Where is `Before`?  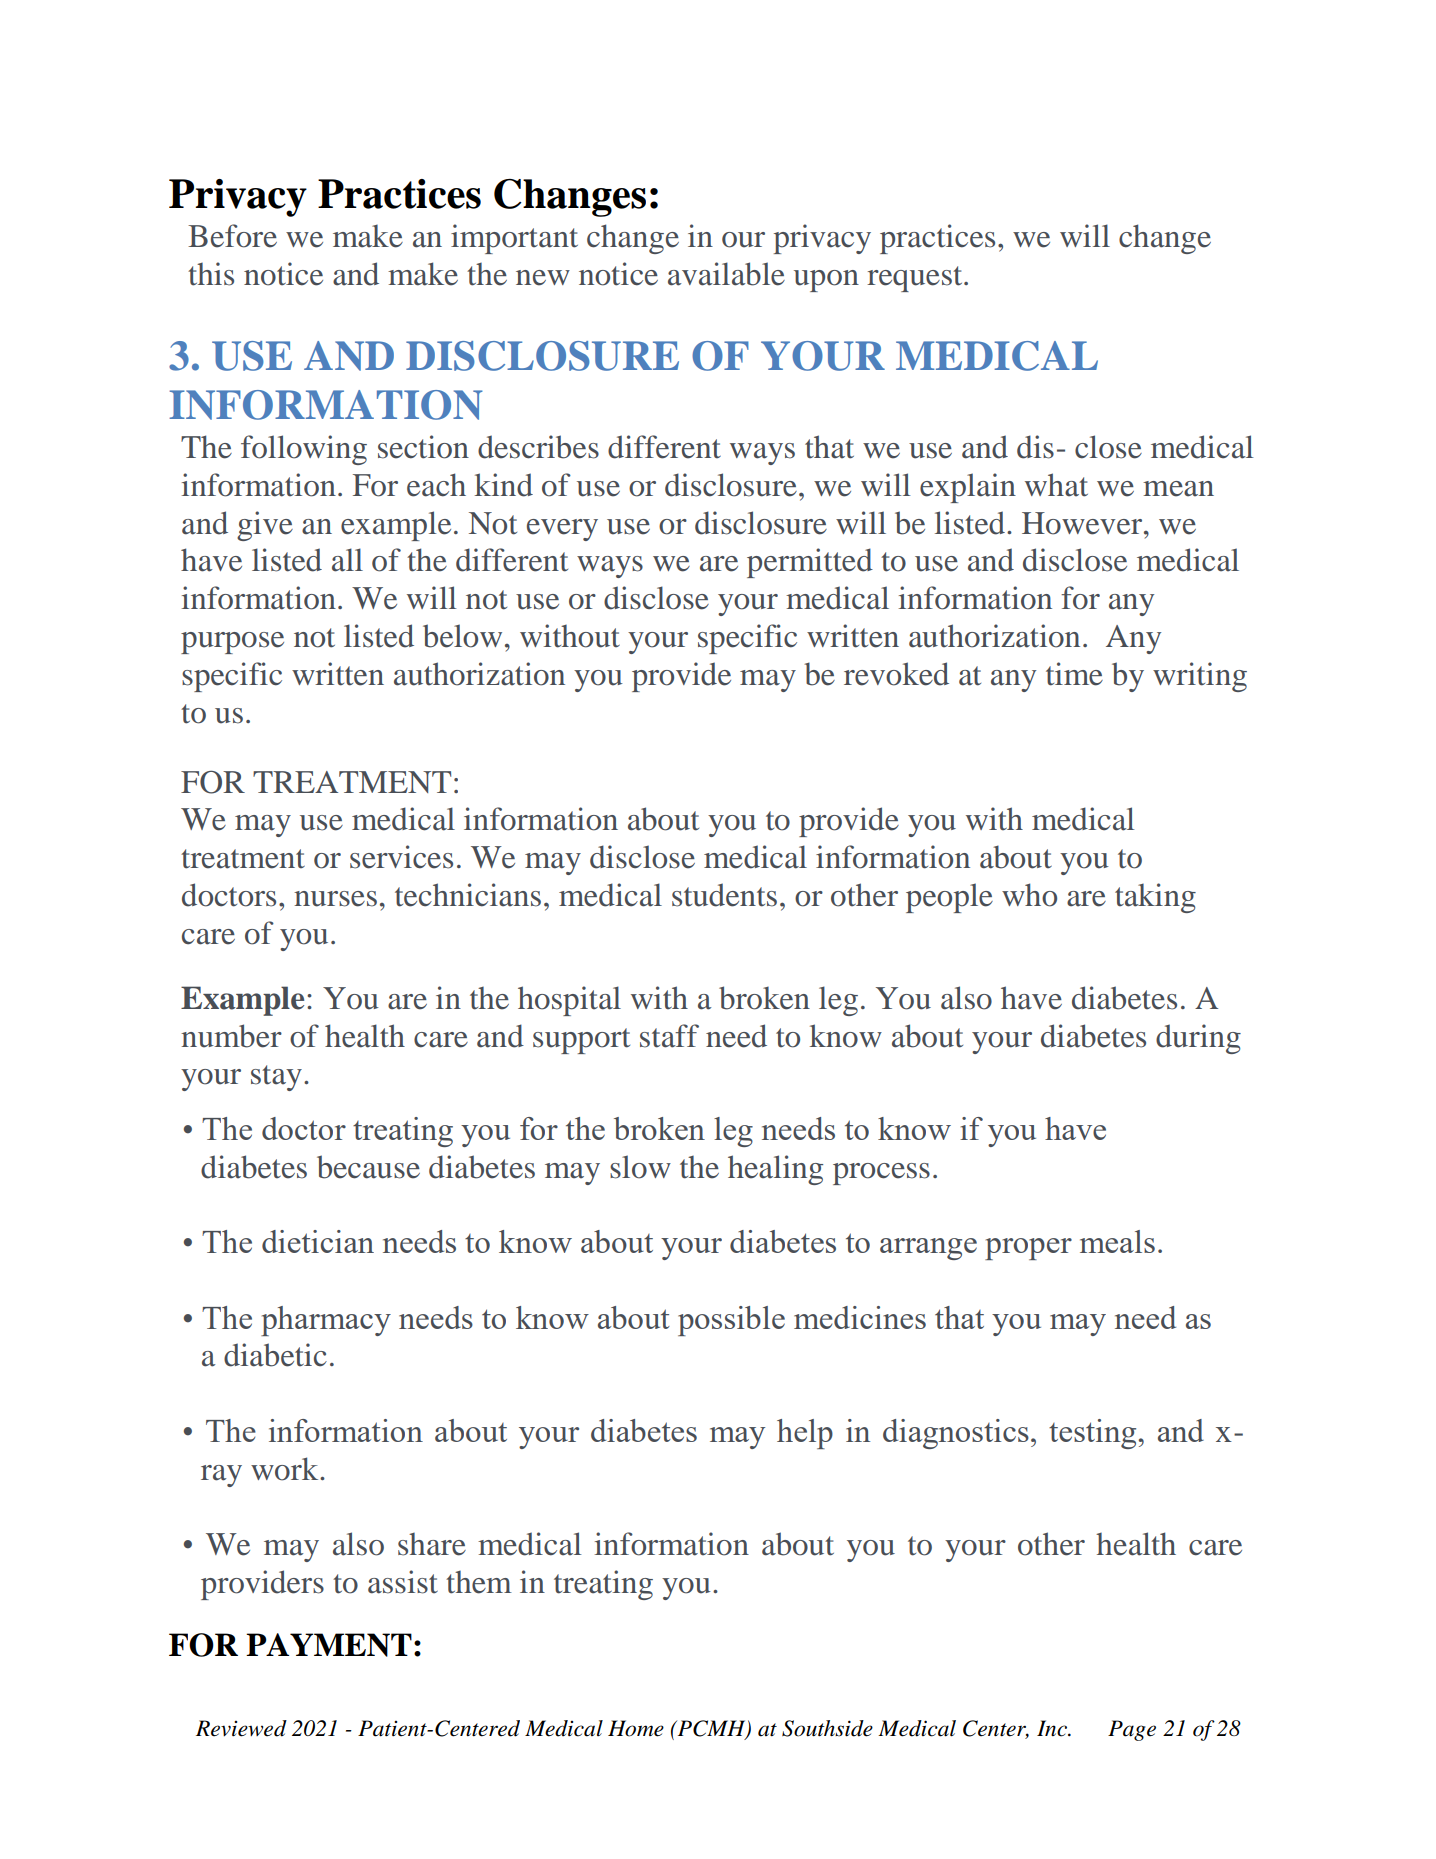 Before is located at coordinates (232, 236).
